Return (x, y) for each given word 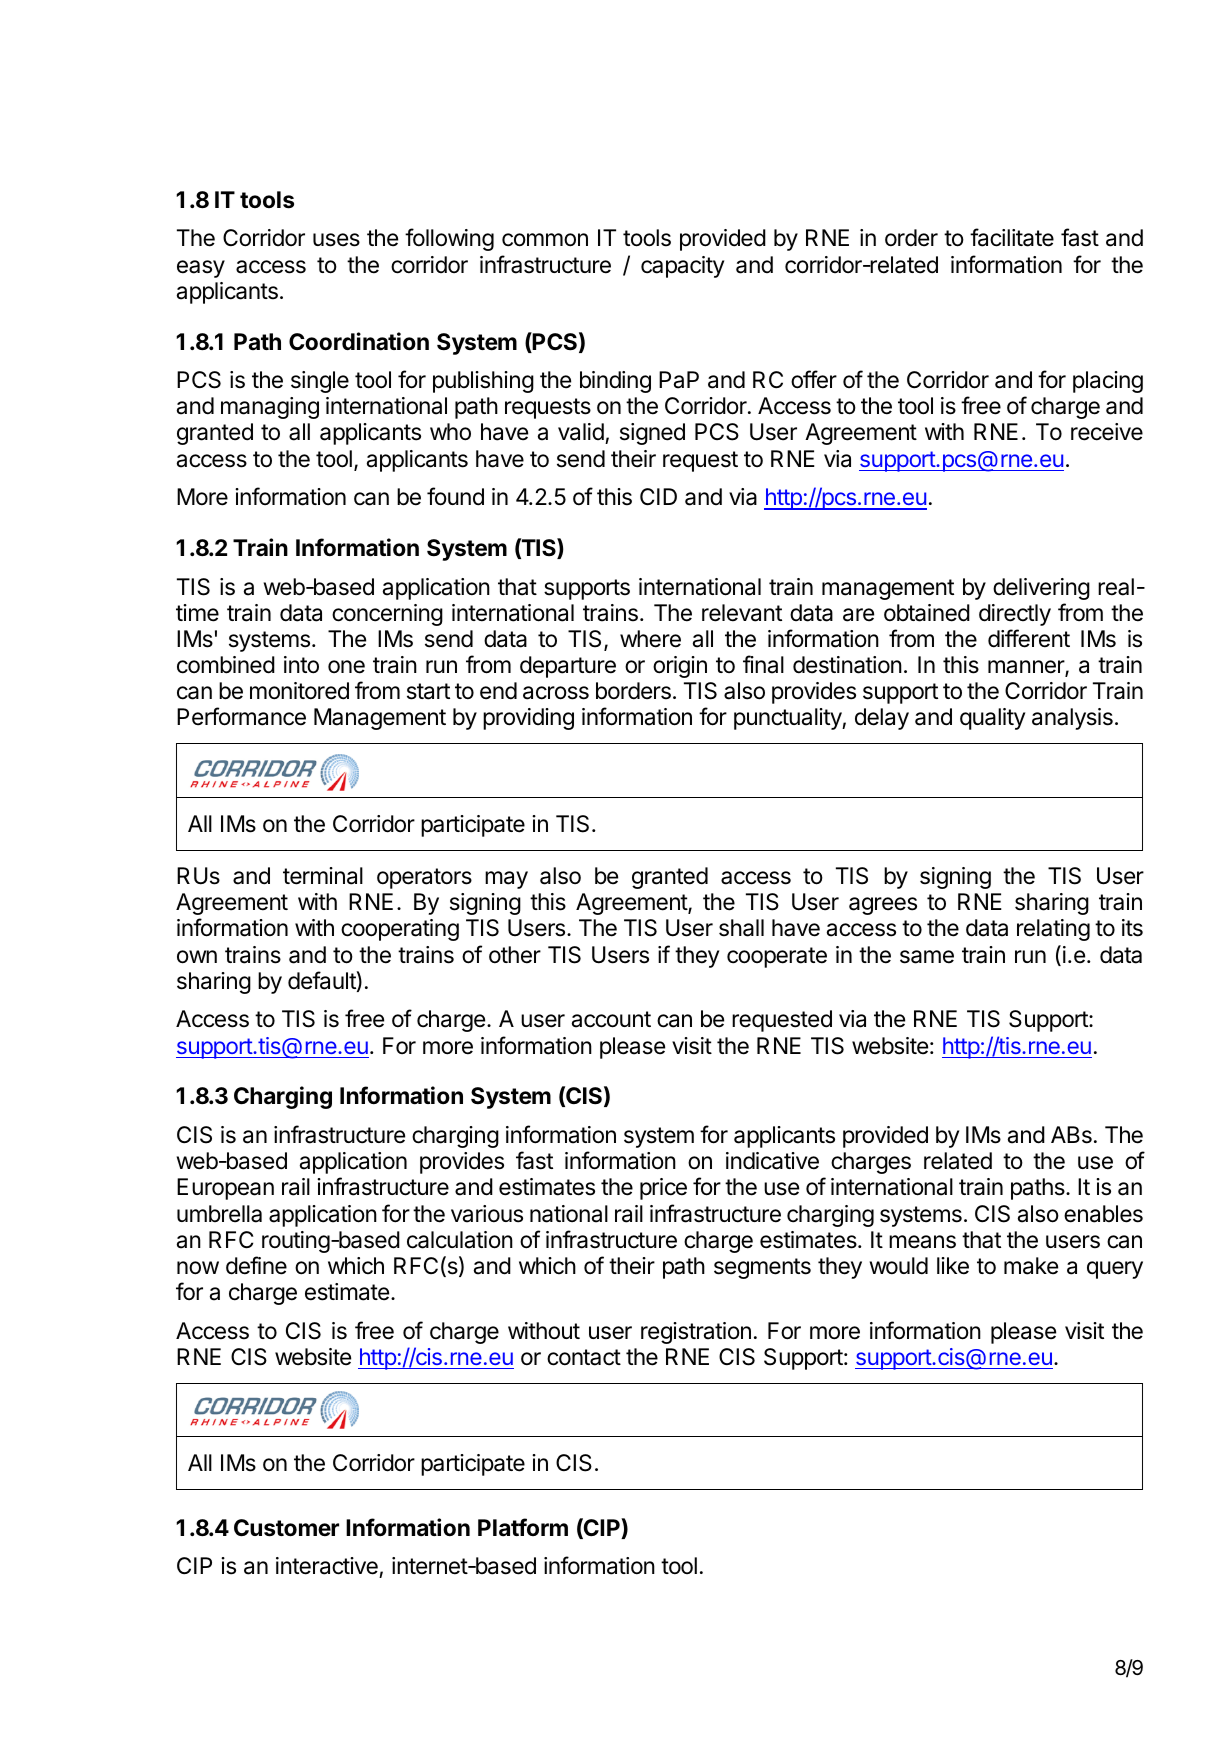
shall (741, 928)
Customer (286, 1528)
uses (336, 240)
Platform (523, 1527)
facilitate (1012, 237)
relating (1053, 930)
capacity (682, 267)
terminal (323, 876)
